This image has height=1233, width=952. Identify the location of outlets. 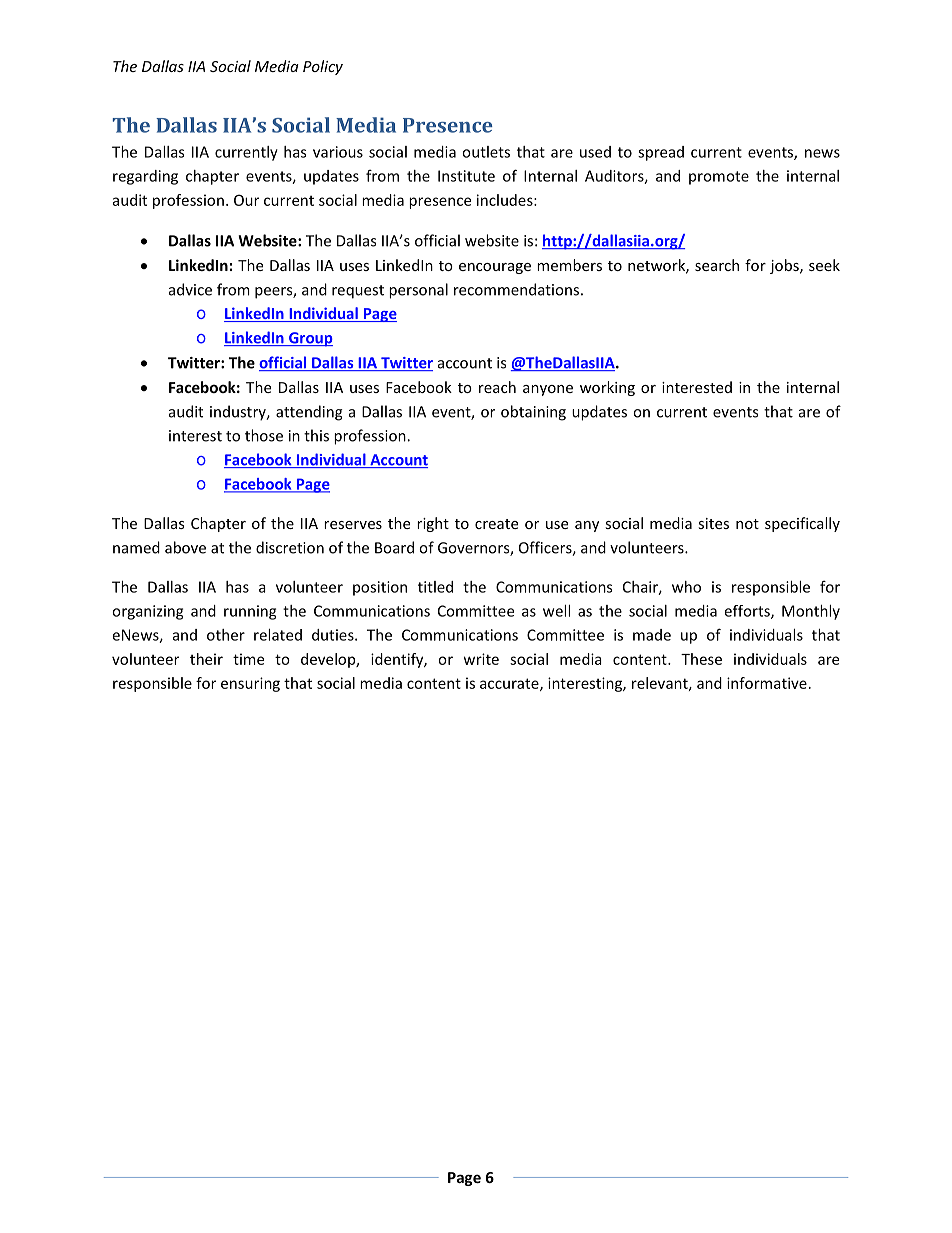
(486, 152).
